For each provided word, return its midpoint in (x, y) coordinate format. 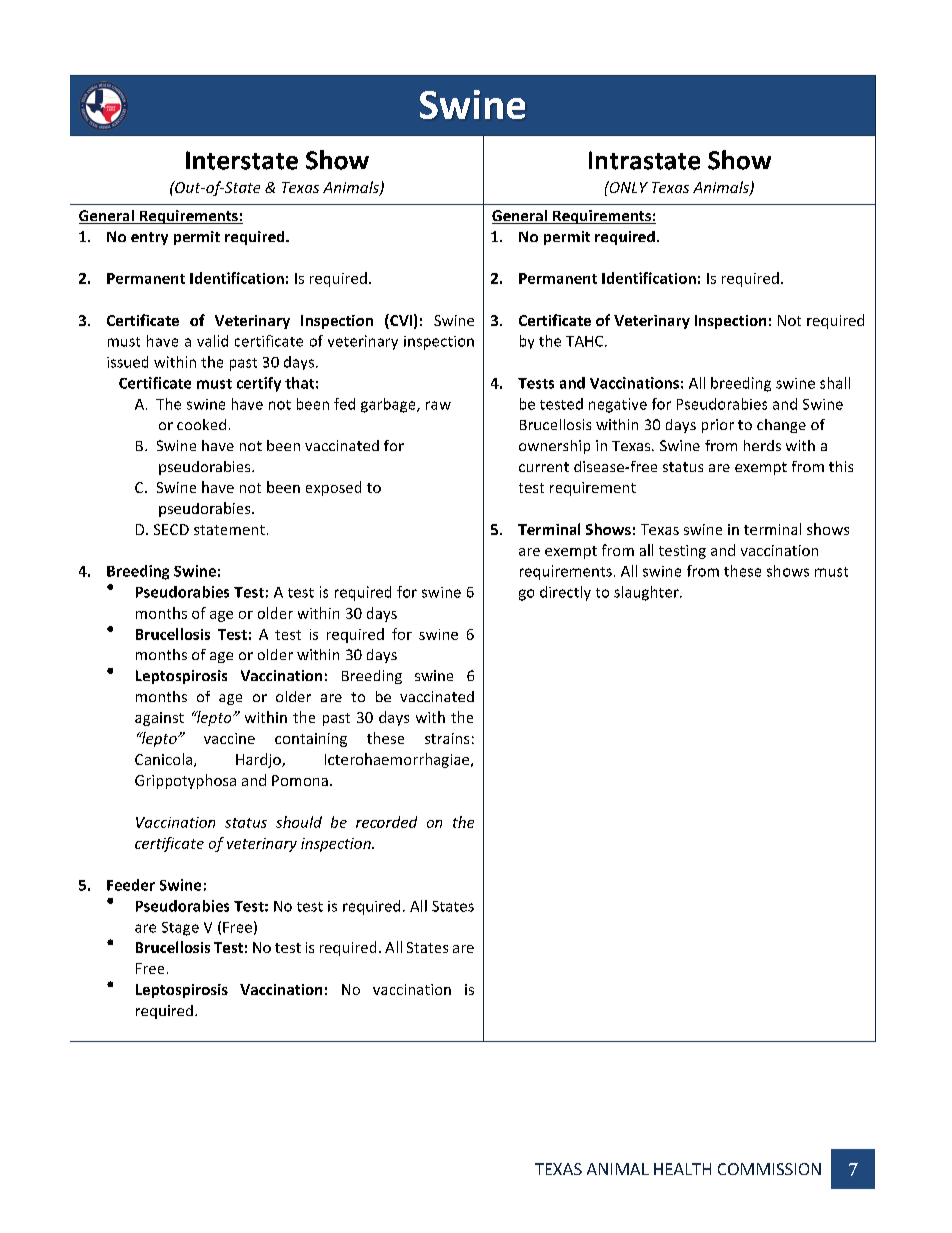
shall (835, 383)
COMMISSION (769, 1169)
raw (438, 405)
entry (149, 238)
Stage (180, 929)
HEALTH (682, 1169)
